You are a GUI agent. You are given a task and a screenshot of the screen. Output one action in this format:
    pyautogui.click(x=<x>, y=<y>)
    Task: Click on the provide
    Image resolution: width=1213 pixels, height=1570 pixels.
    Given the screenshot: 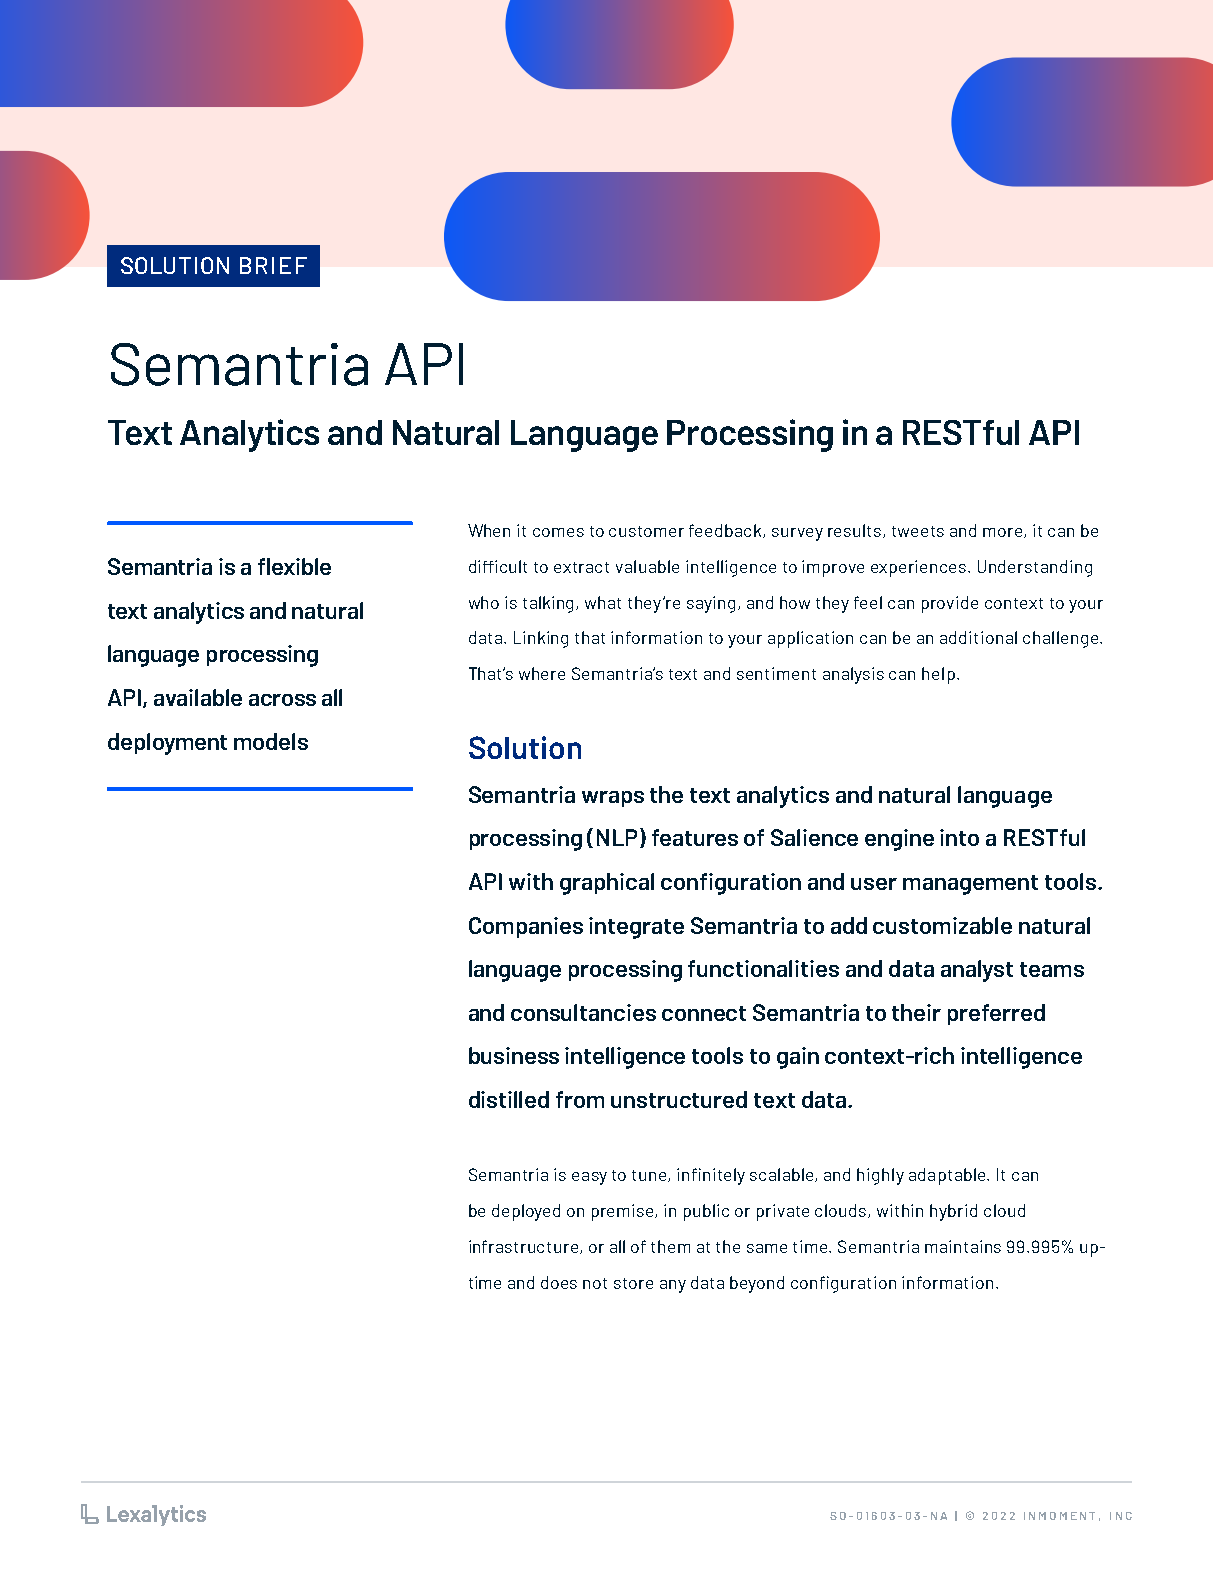 What is the action you would take?
    pyautogui.click(x=950, y=604)
